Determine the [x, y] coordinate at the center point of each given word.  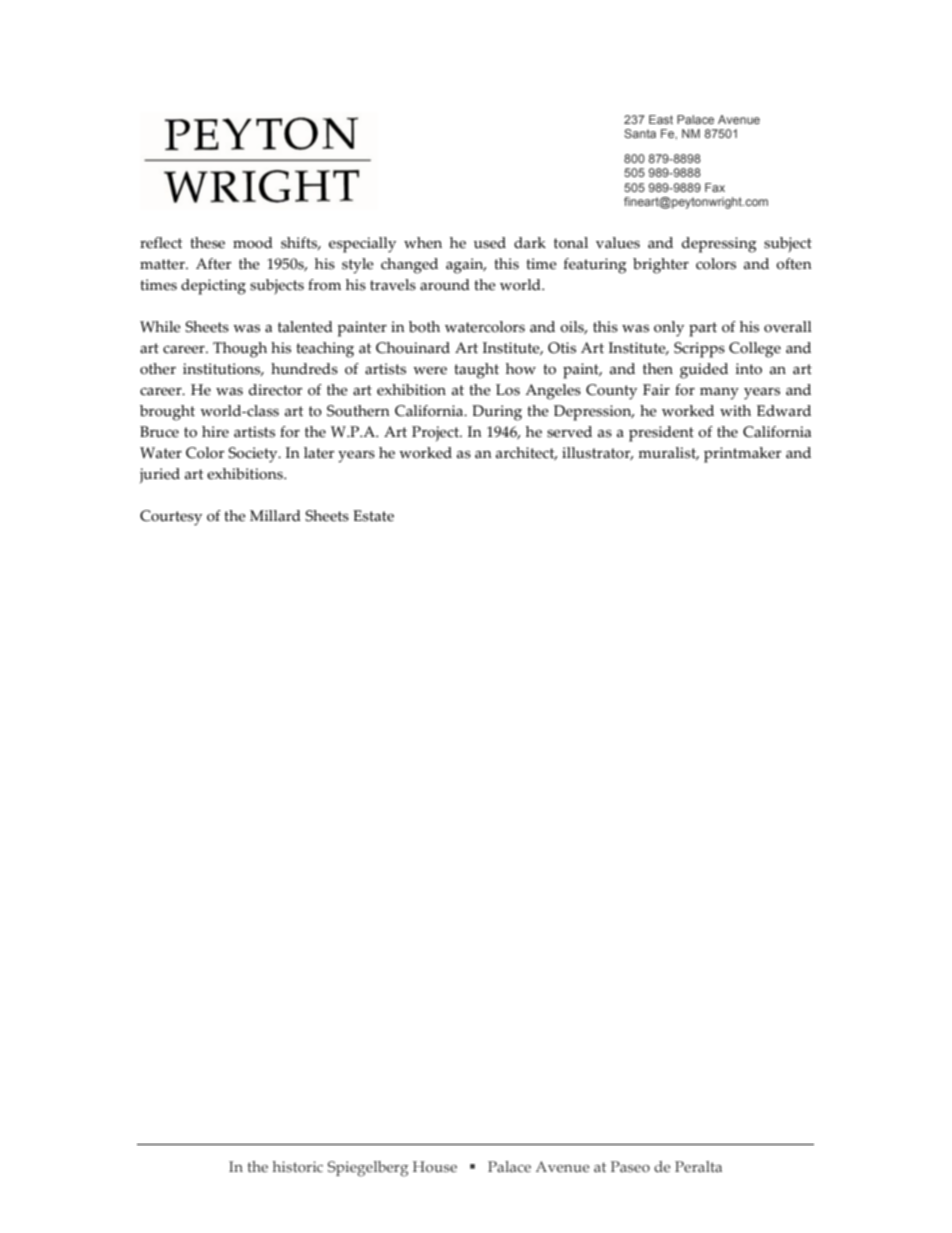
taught [476, 371]
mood [253, 243]
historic [297, 1166]
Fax [715, 187]
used [490, 243]
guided [704, 371]
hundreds [304, 369]
